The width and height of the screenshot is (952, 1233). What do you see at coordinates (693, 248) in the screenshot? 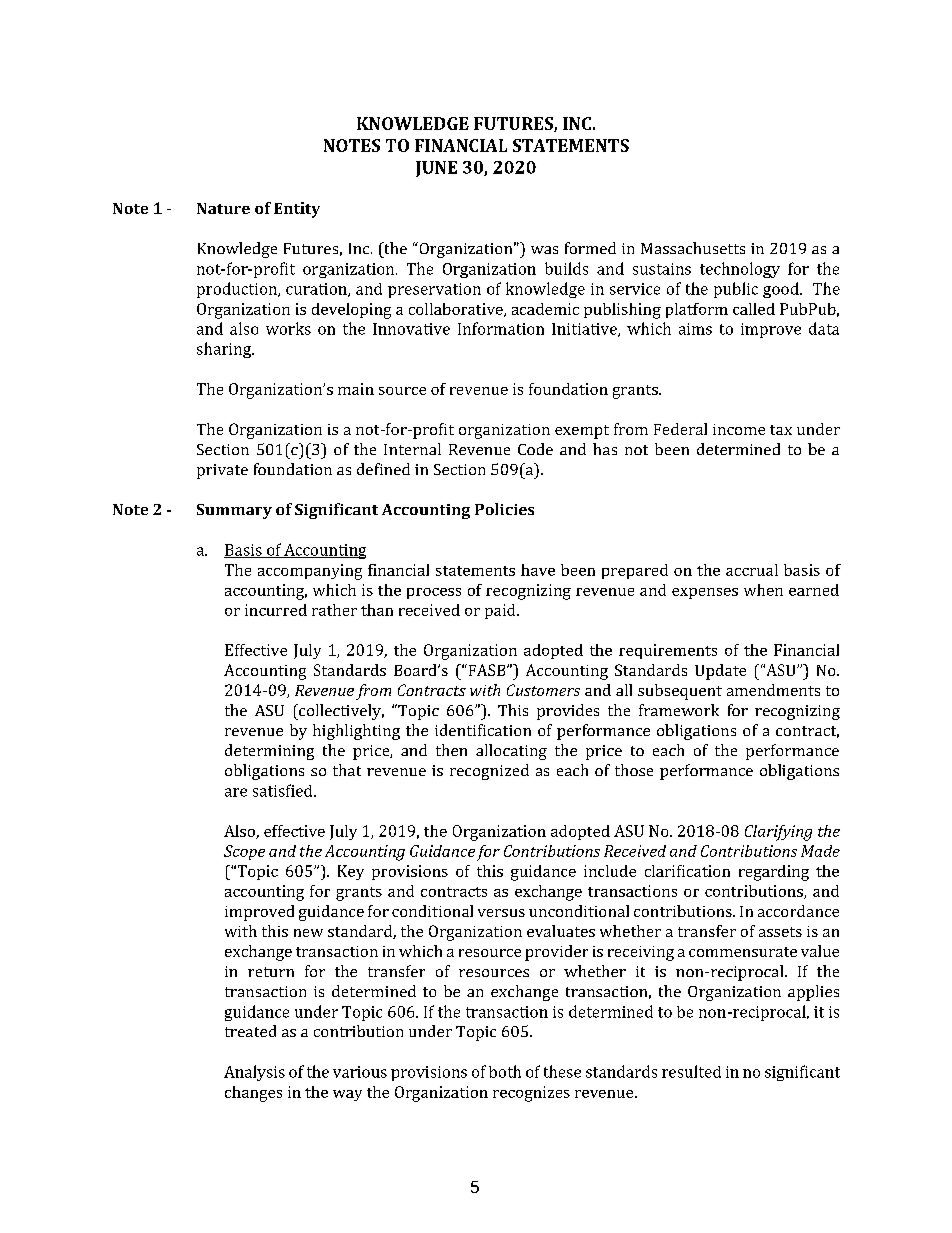
I see `Massachusetts` at bounding box center [693, 248].
